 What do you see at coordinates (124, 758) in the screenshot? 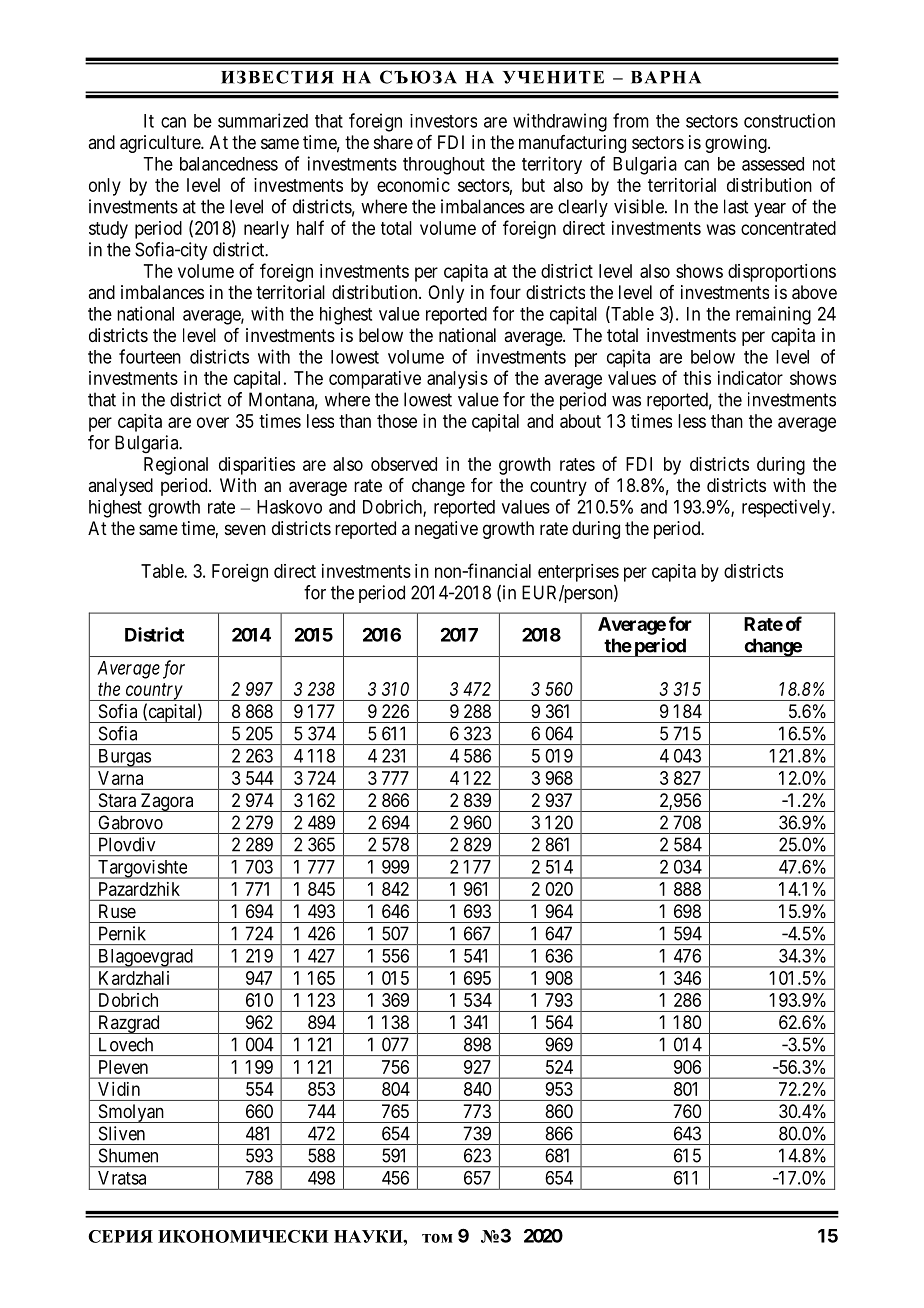
I see `Burgas` at bounding box center [124, 758].
